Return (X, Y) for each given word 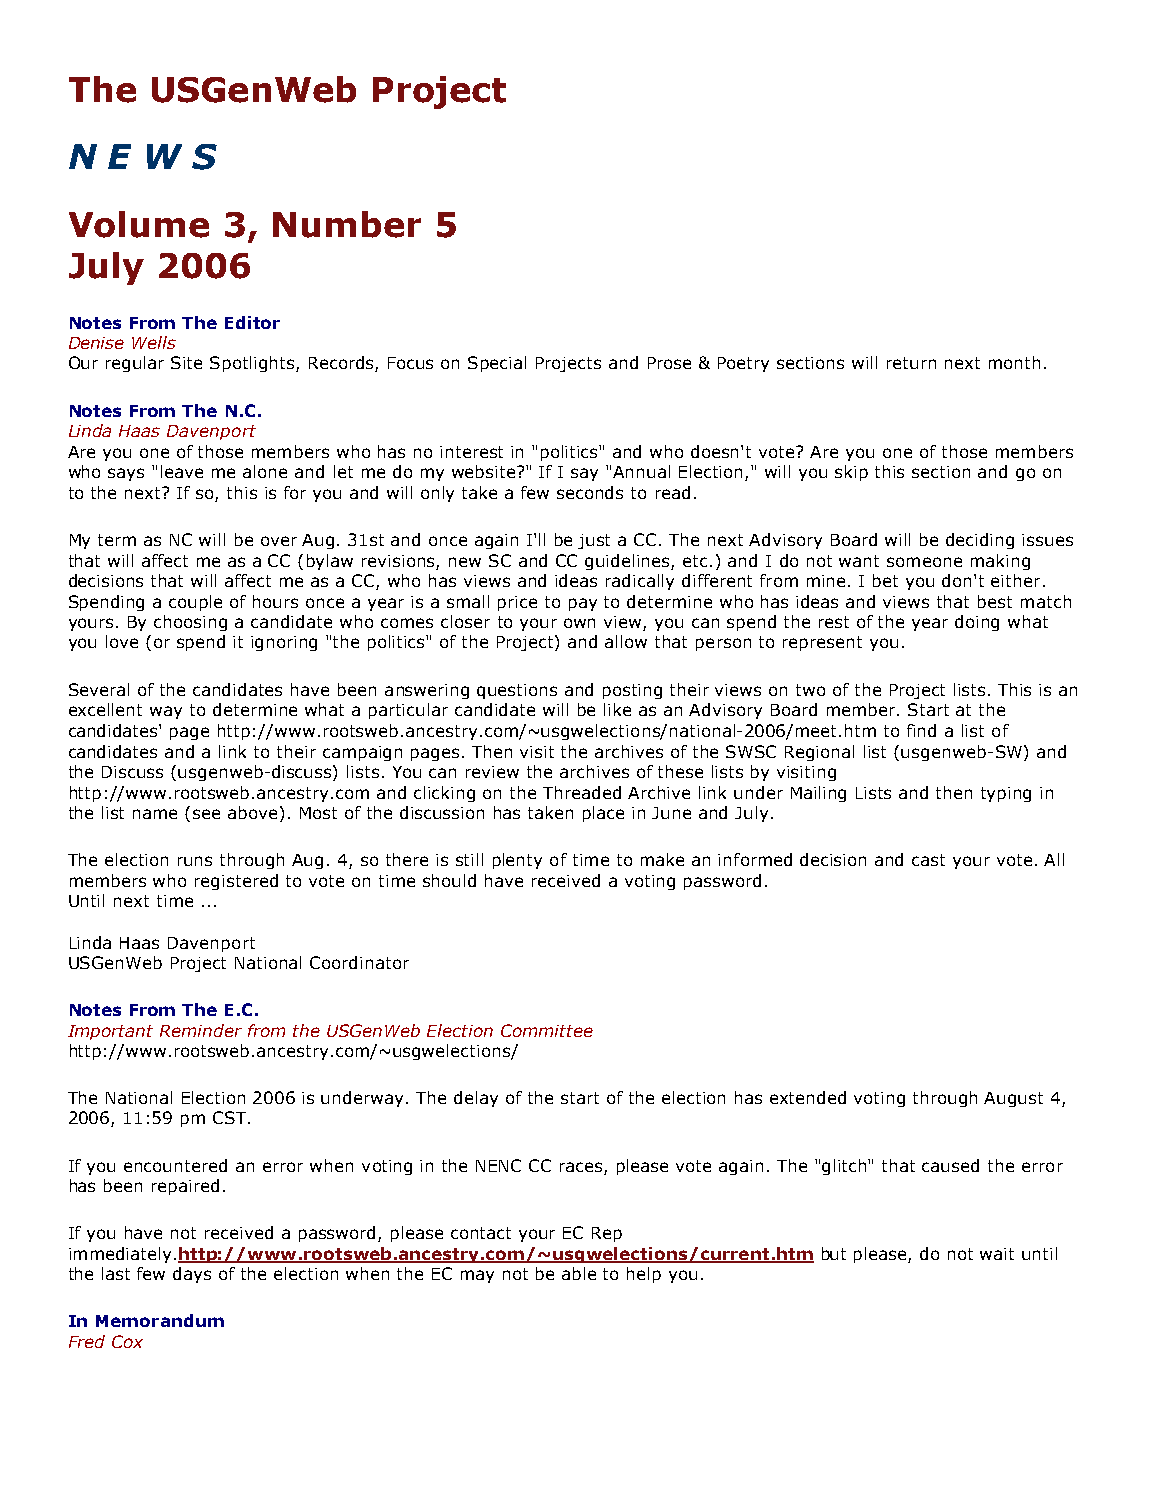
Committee (547, 1030)
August (1013, 1099)
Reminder (201, 1030)
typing (1006, 794)
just (594, 541)
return (911, 363)
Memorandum (160, 1320)
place (603, 814)
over (279, 541)
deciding (980, 541)
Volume (139, 224)
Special (497, 364)
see (206, 814)
